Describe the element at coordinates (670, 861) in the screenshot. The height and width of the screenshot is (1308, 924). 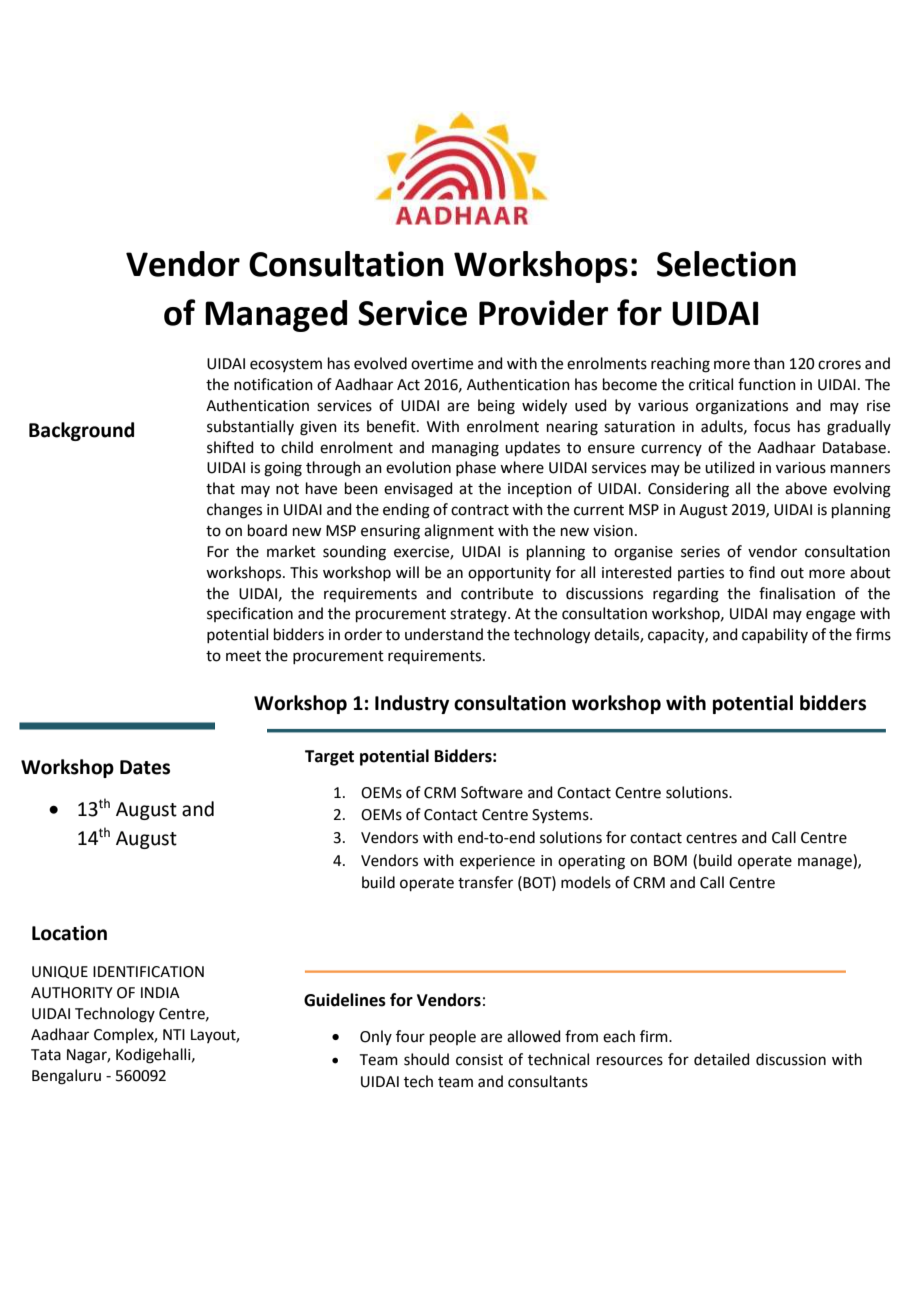
I see `BOM` at that location.
